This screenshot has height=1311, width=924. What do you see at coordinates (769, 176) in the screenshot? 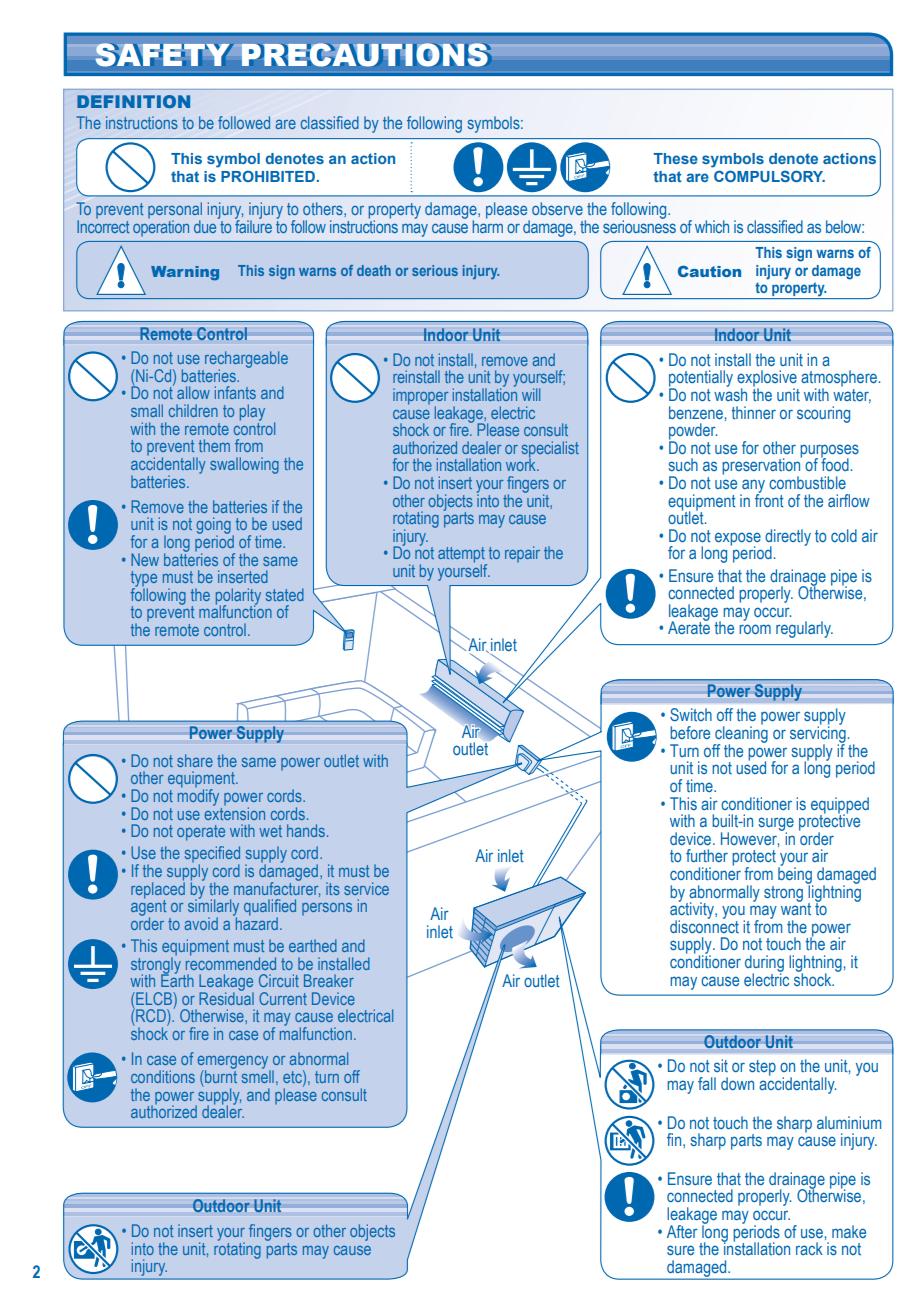
I see `COMPULSORY` at bounding box center [769, 176].
